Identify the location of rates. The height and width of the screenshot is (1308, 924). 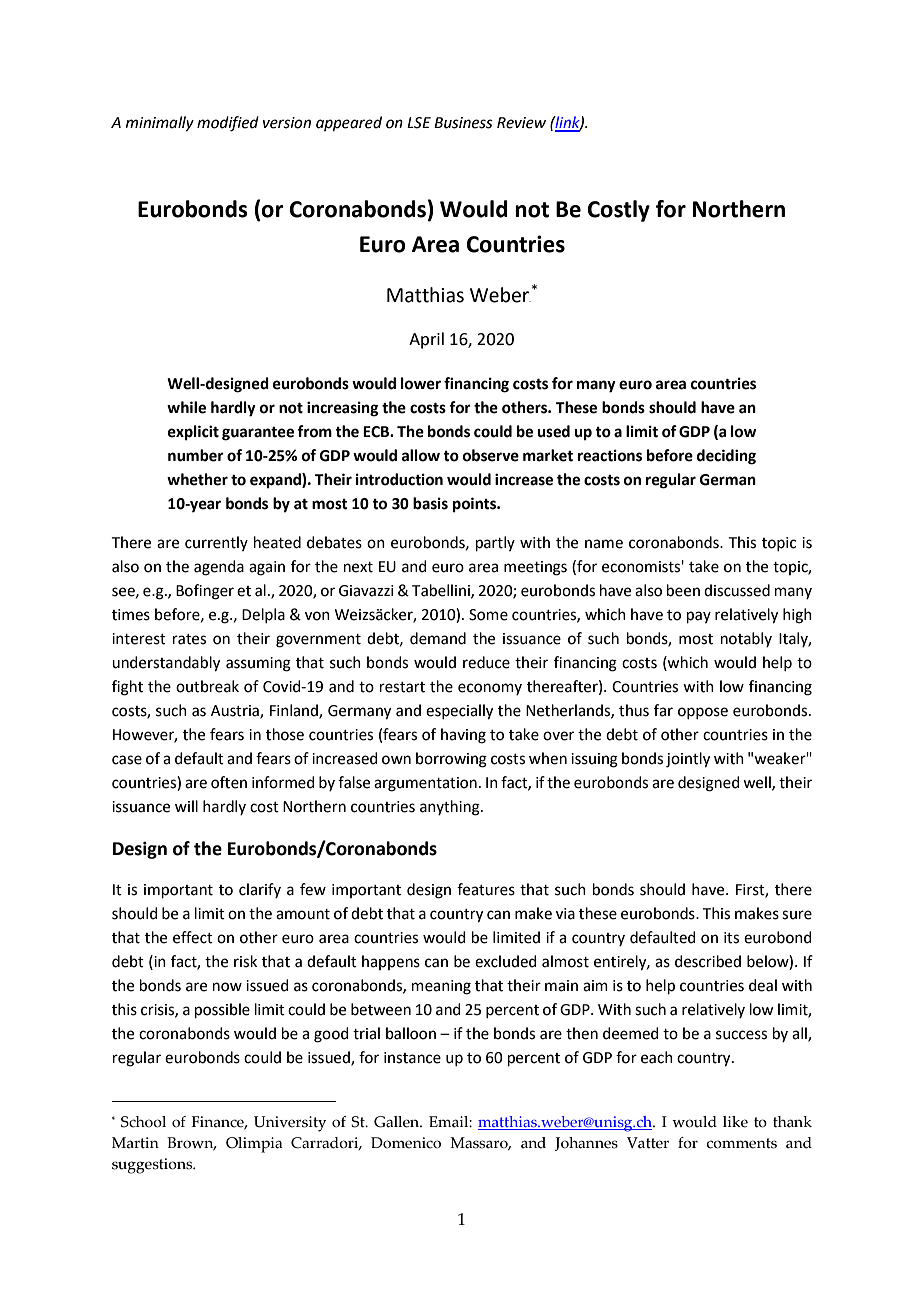
(189, 639).
